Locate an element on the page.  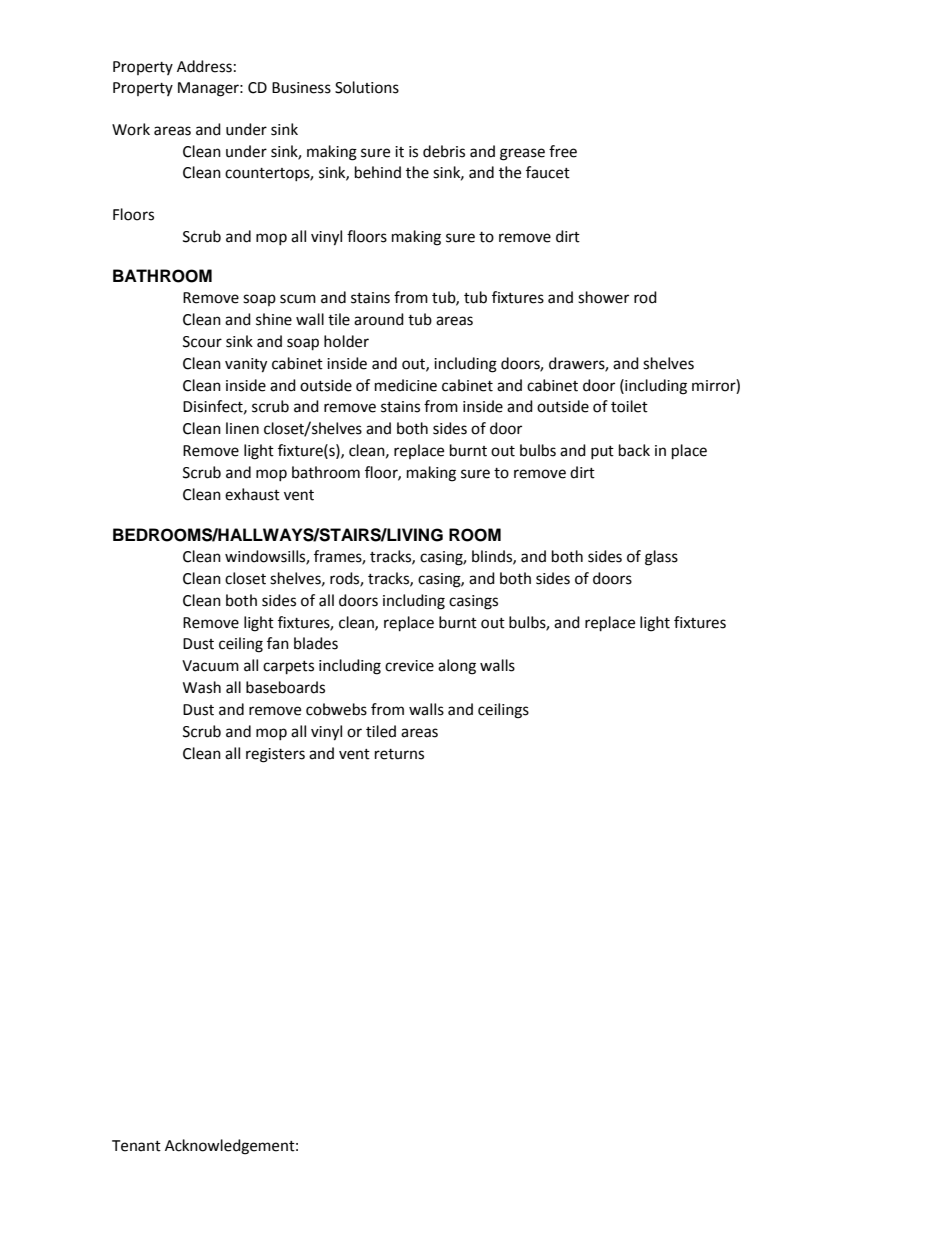
Vacuum is located at coordinates (210, 666).
